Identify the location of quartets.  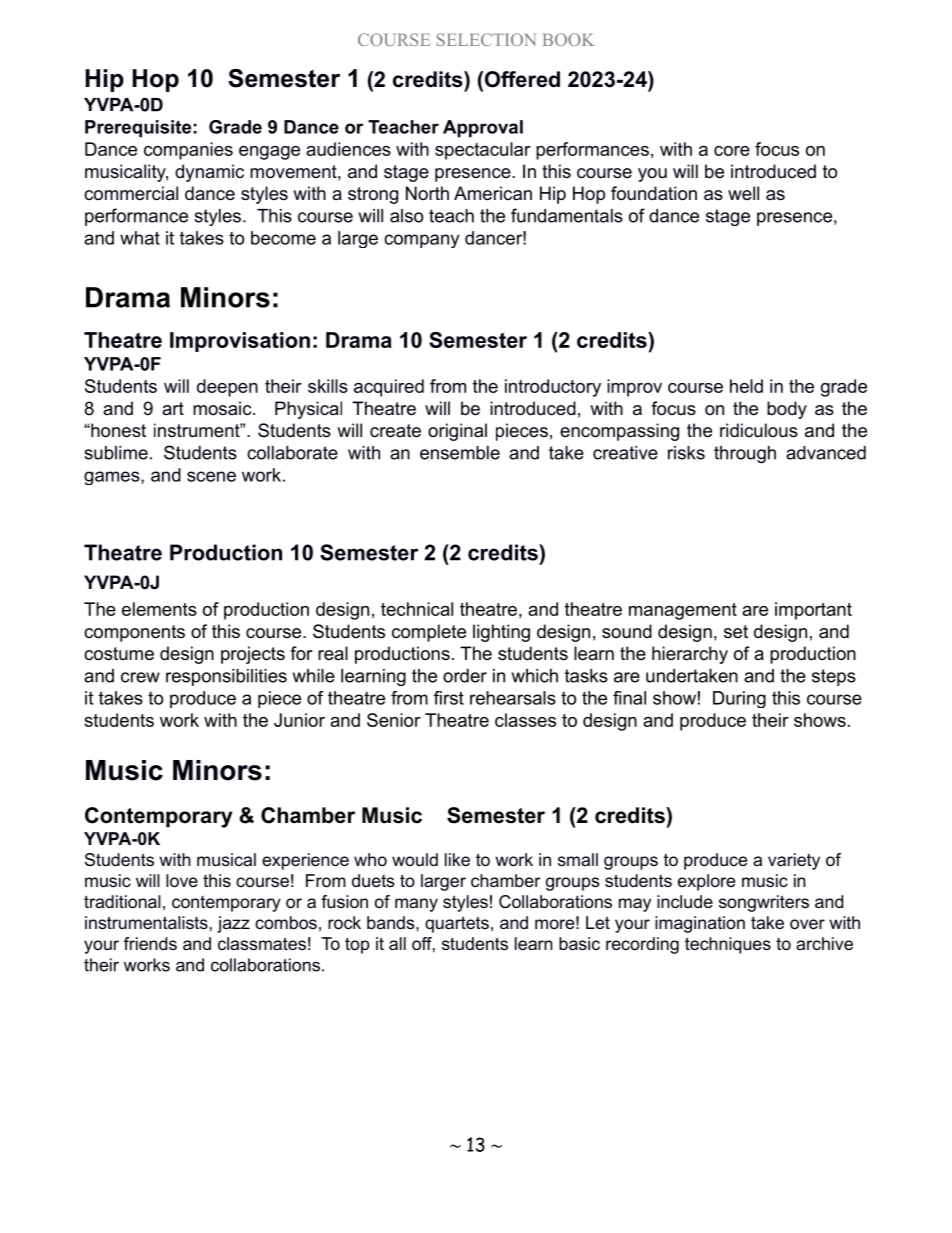
(457, 924).
